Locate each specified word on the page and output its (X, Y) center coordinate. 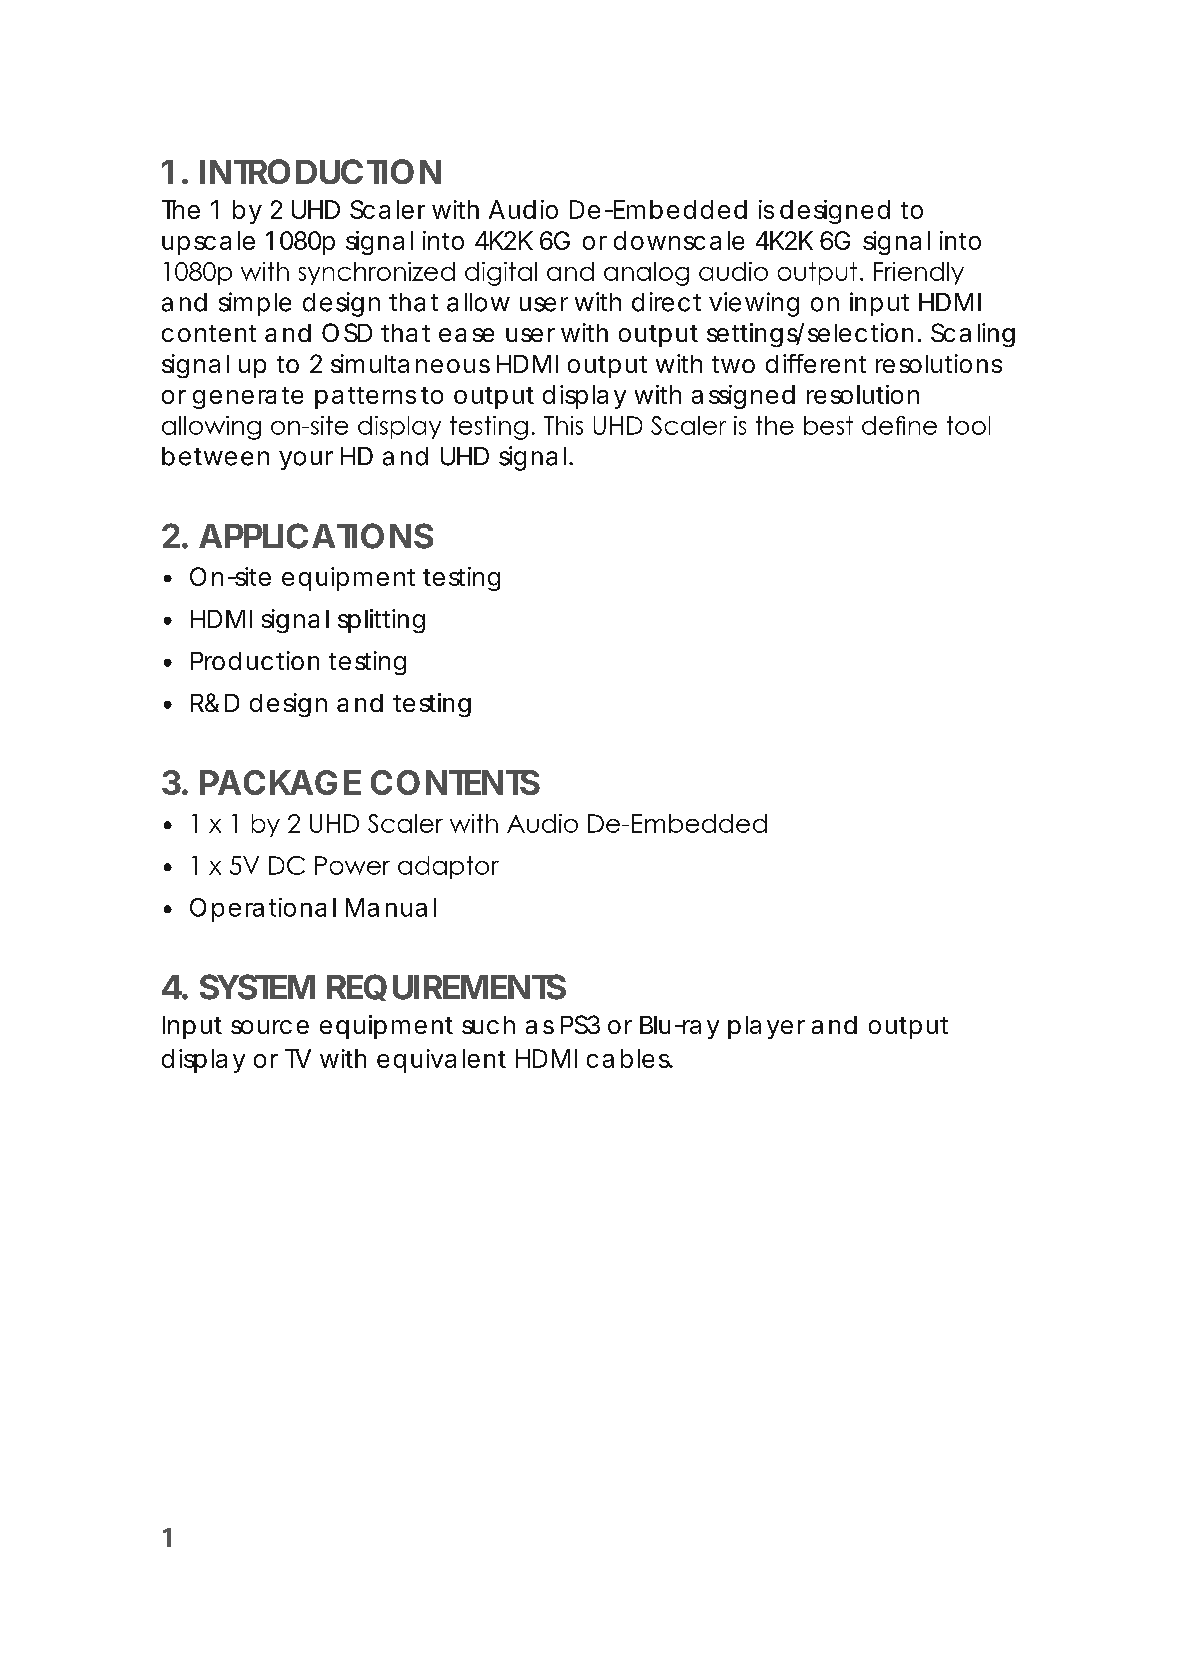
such (488, 1025)
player (766, 1027)
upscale (208, 243)
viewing (754, 304)
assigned (743, 397)
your (306, 460)
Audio (523, 209)
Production (255, 660)
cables (629, 1058)
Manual (391, 907)
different (816, 363)
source (270, 1027)
